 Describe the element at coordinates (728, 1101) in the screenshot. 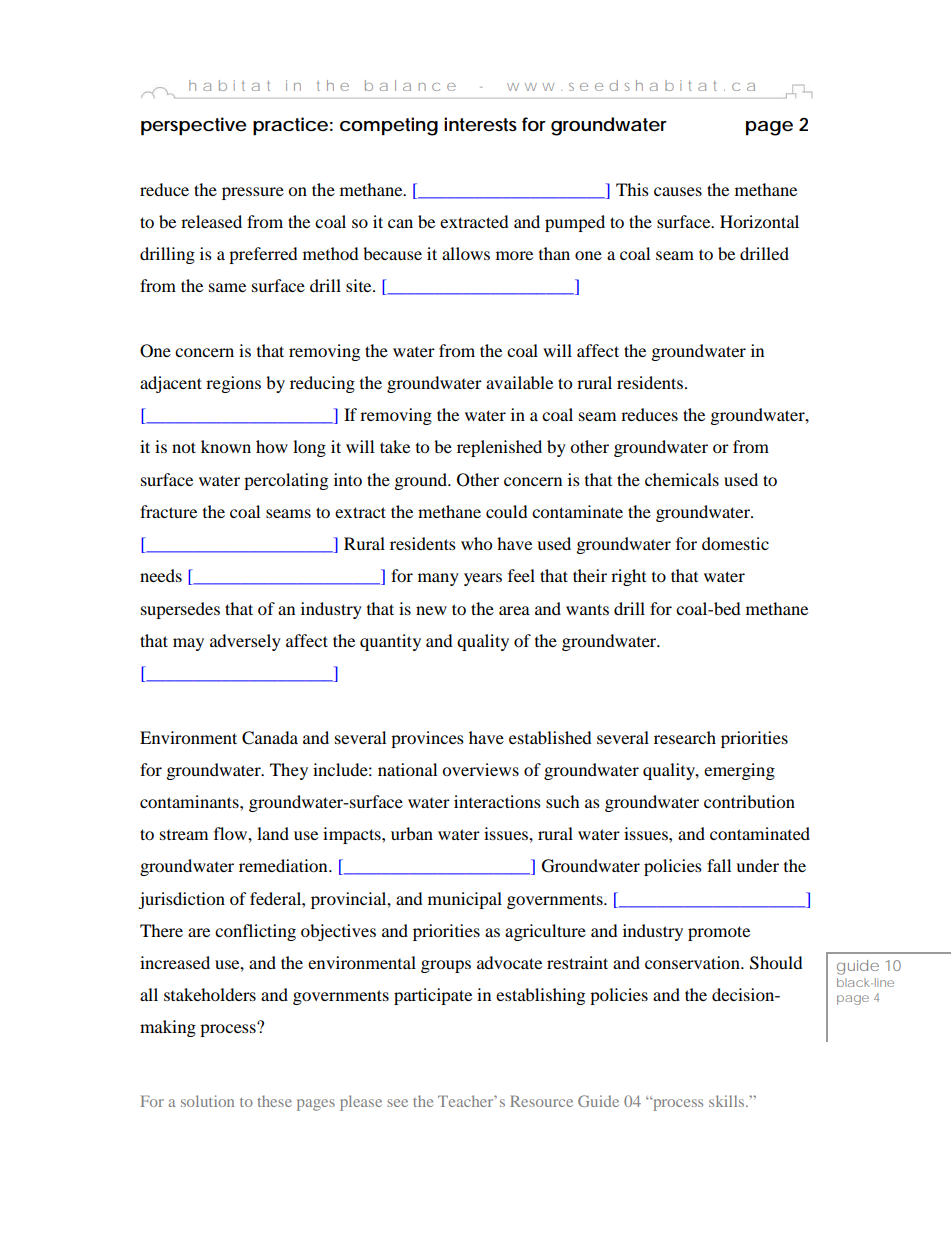

I see `skills` at that location.
